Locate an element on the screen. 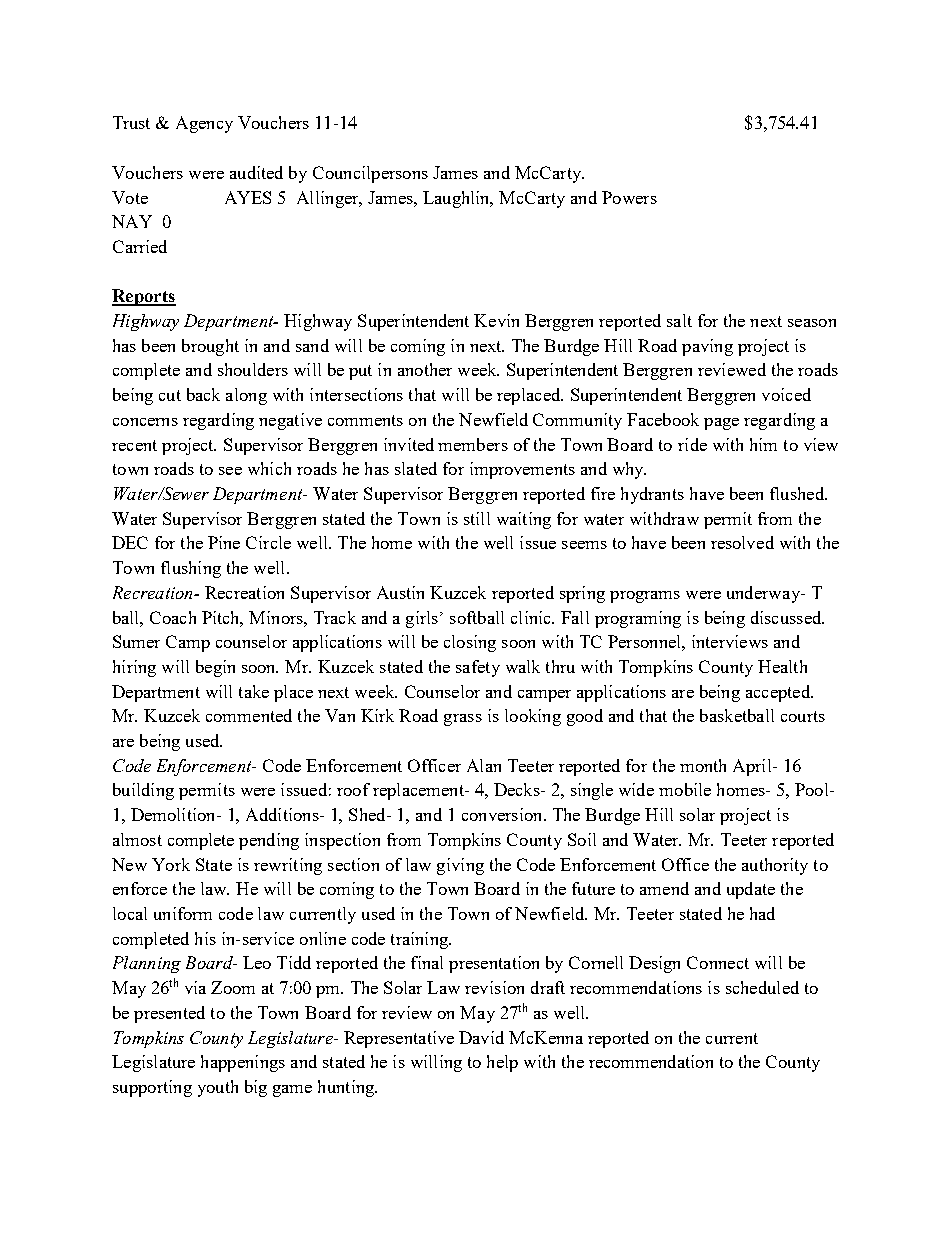 Image resolution: width=952 pixels, height=1233 pixels. closing is located at coordinates (470, 643).
